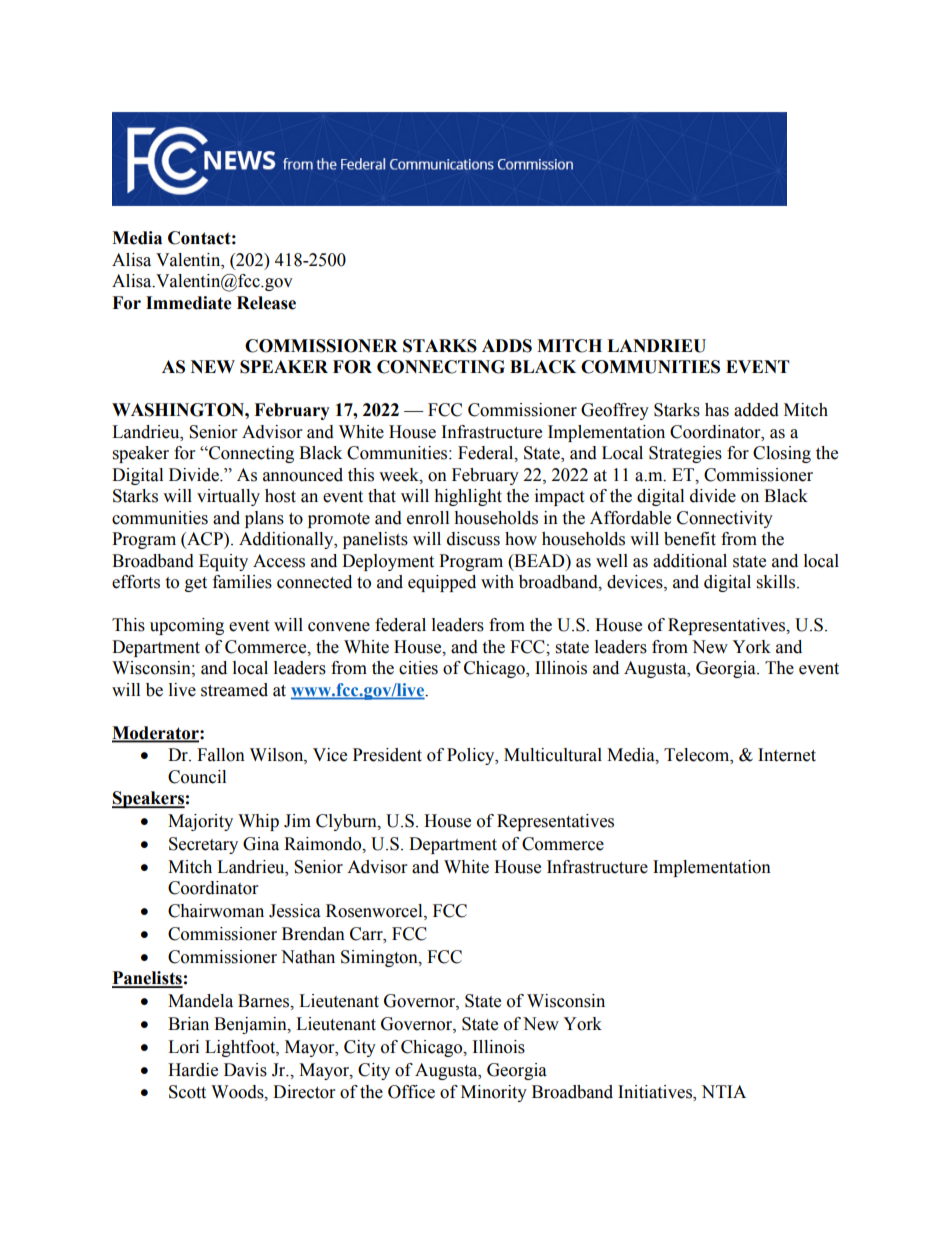 This screenshot has width=952, height=1233. I want to click on has, so click(717, 410).
